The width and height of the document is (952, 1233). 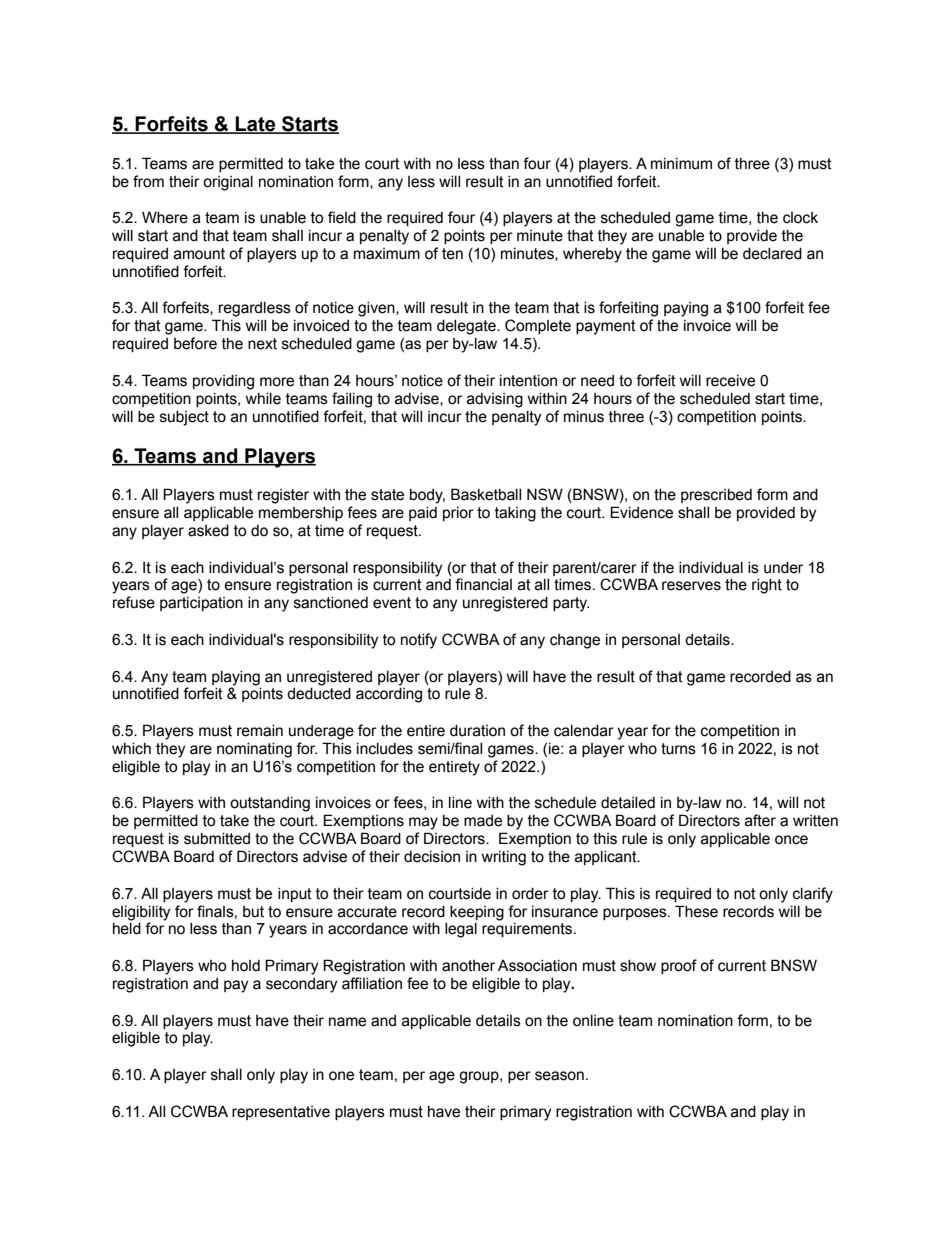 I want to click on original, so click(x=228, y=183).
